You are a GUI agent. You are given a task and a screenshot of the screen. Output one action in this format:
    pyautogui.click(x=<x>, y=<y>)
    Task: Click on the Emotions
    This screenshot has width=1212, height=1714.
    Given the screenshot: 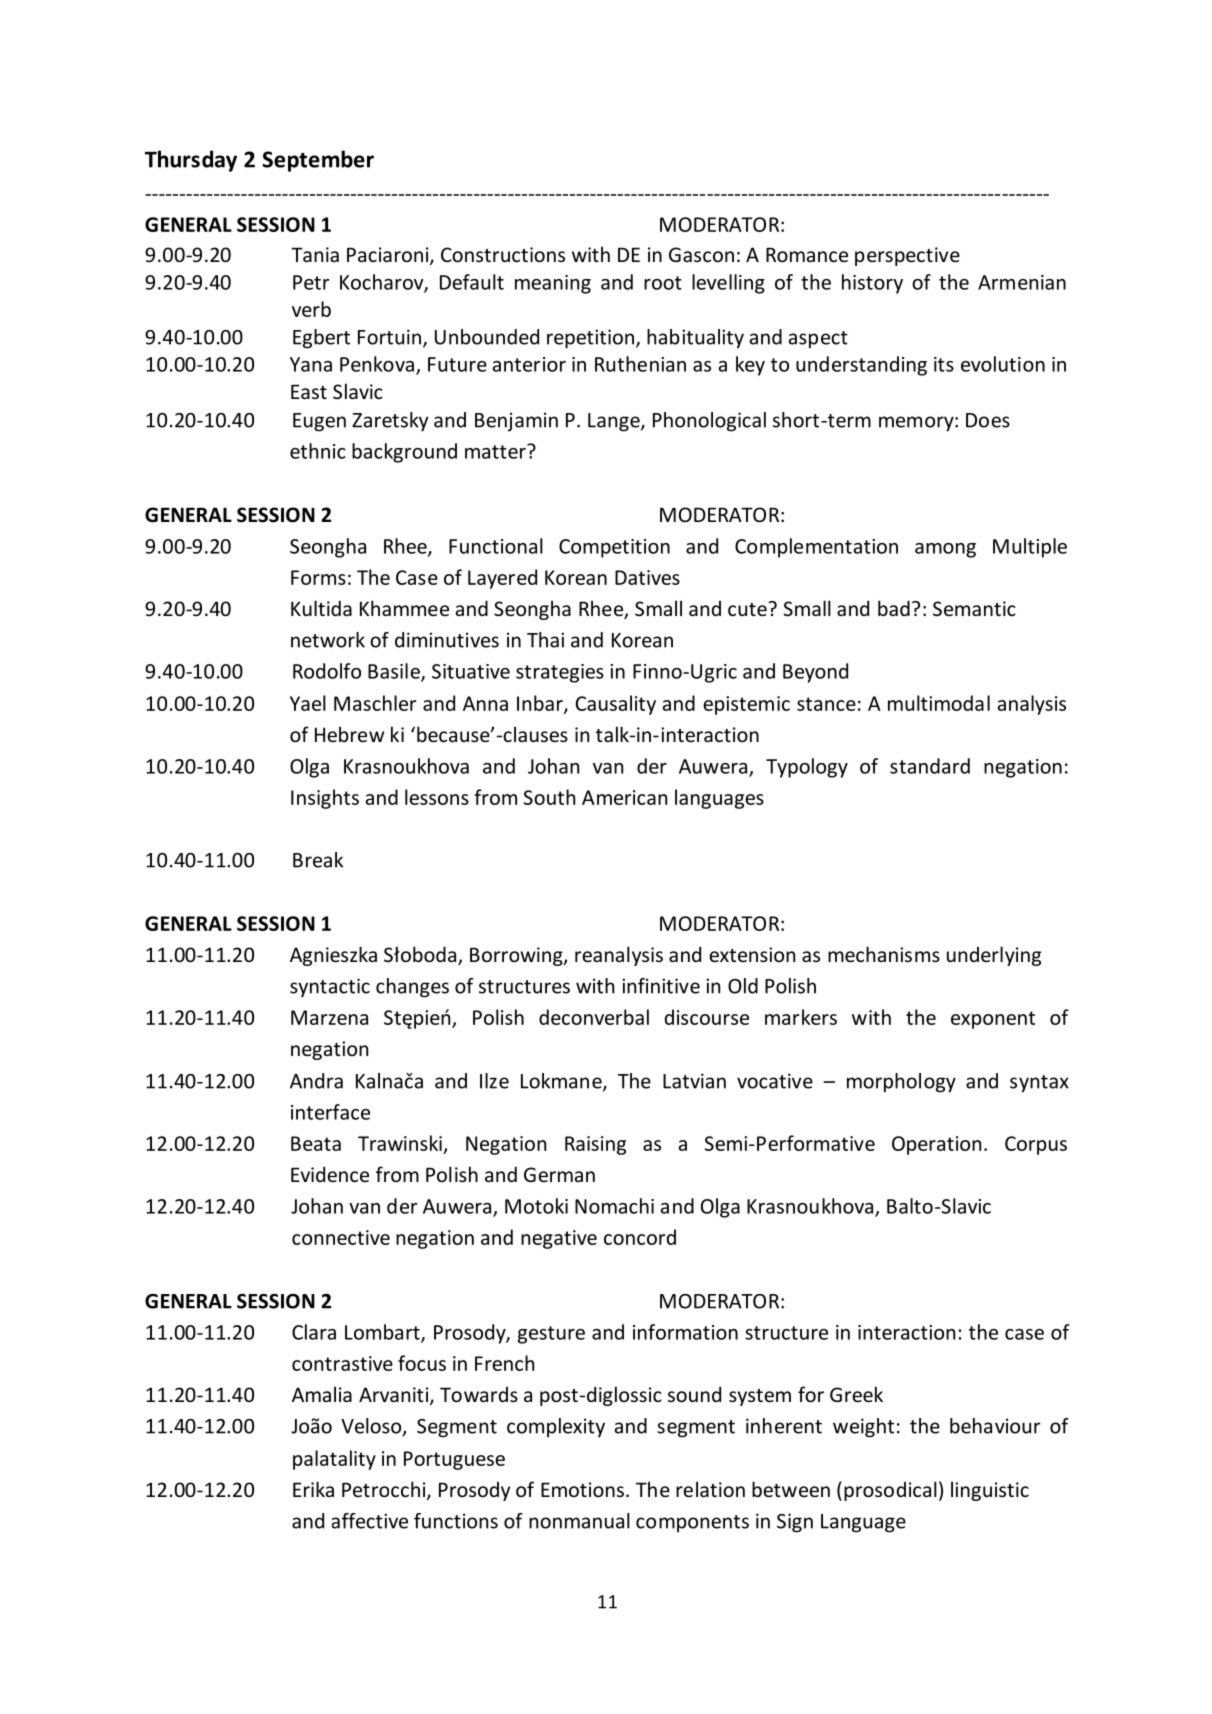 What is the action you would take?
    pyautogui.click(x=582, y=1489)
